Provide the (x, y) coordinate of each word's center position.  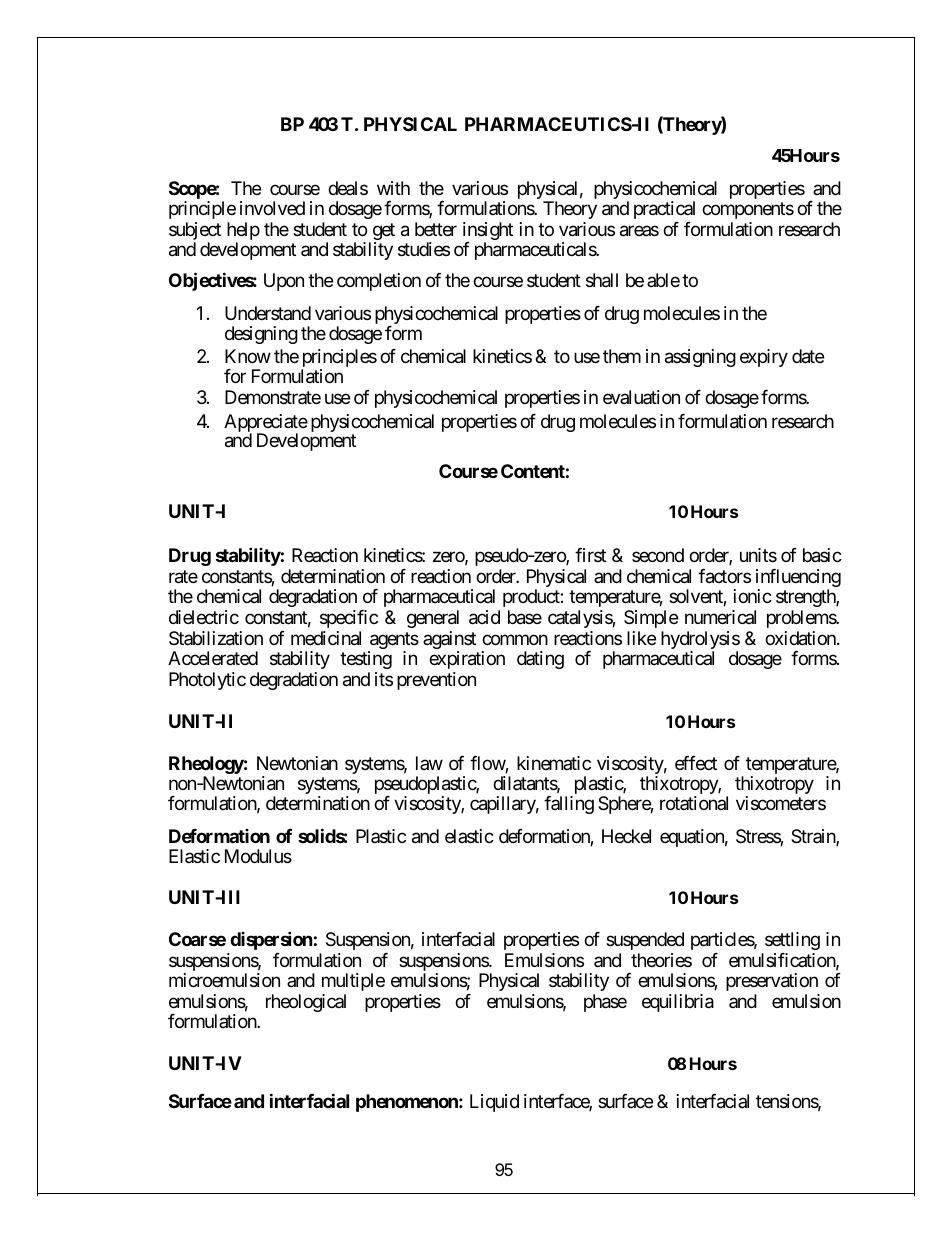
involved (272, 208)
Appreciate (266, 424)
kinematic (554, 763)
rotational (694, 803)
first (590, 555)
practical (664, 210)
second (658, 555)
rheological (306, 1003)
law (429, 763)
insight (488, 232)
